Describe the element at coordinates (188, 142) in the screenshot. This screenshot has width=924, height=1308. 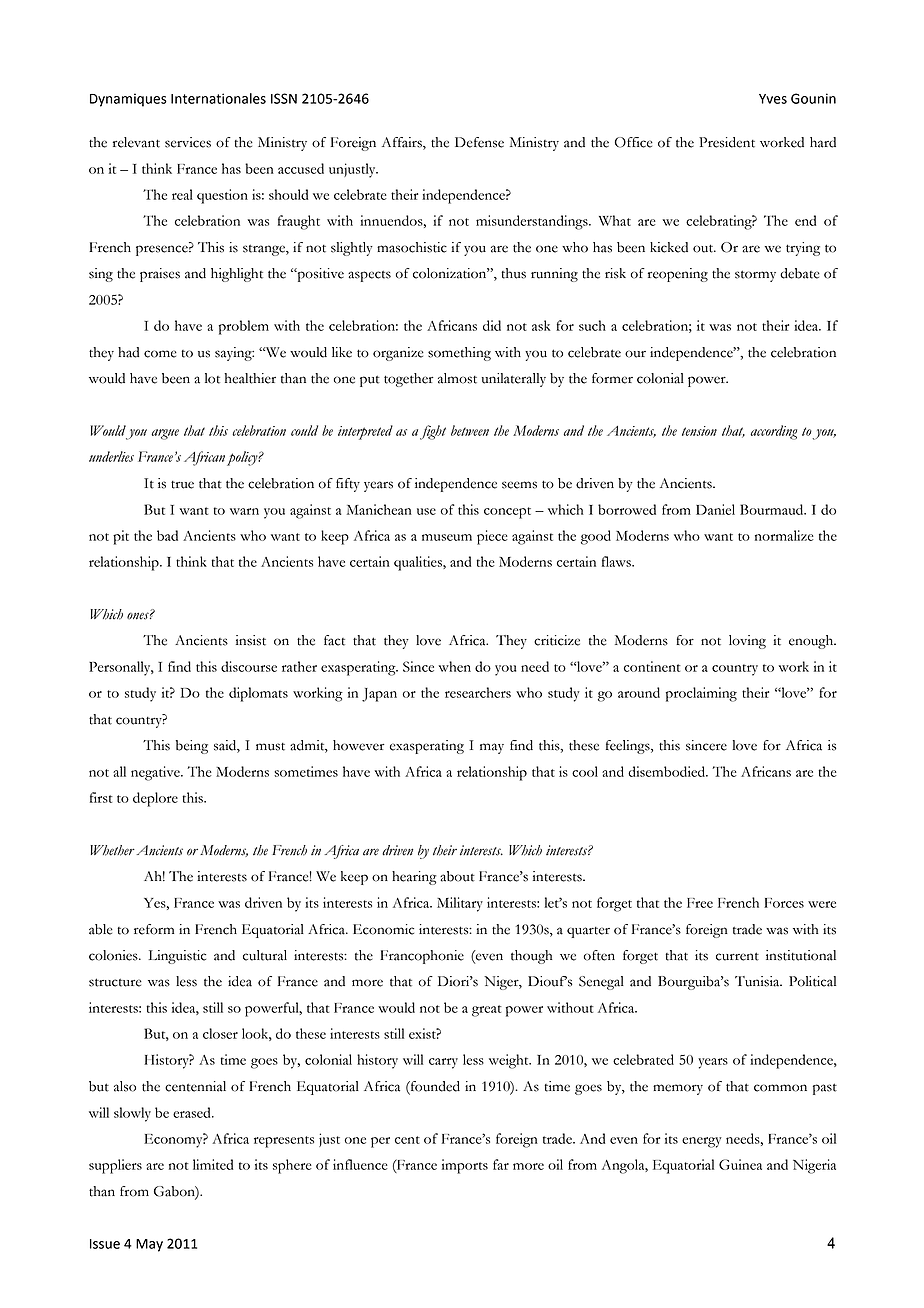
I see `services` at that location.
